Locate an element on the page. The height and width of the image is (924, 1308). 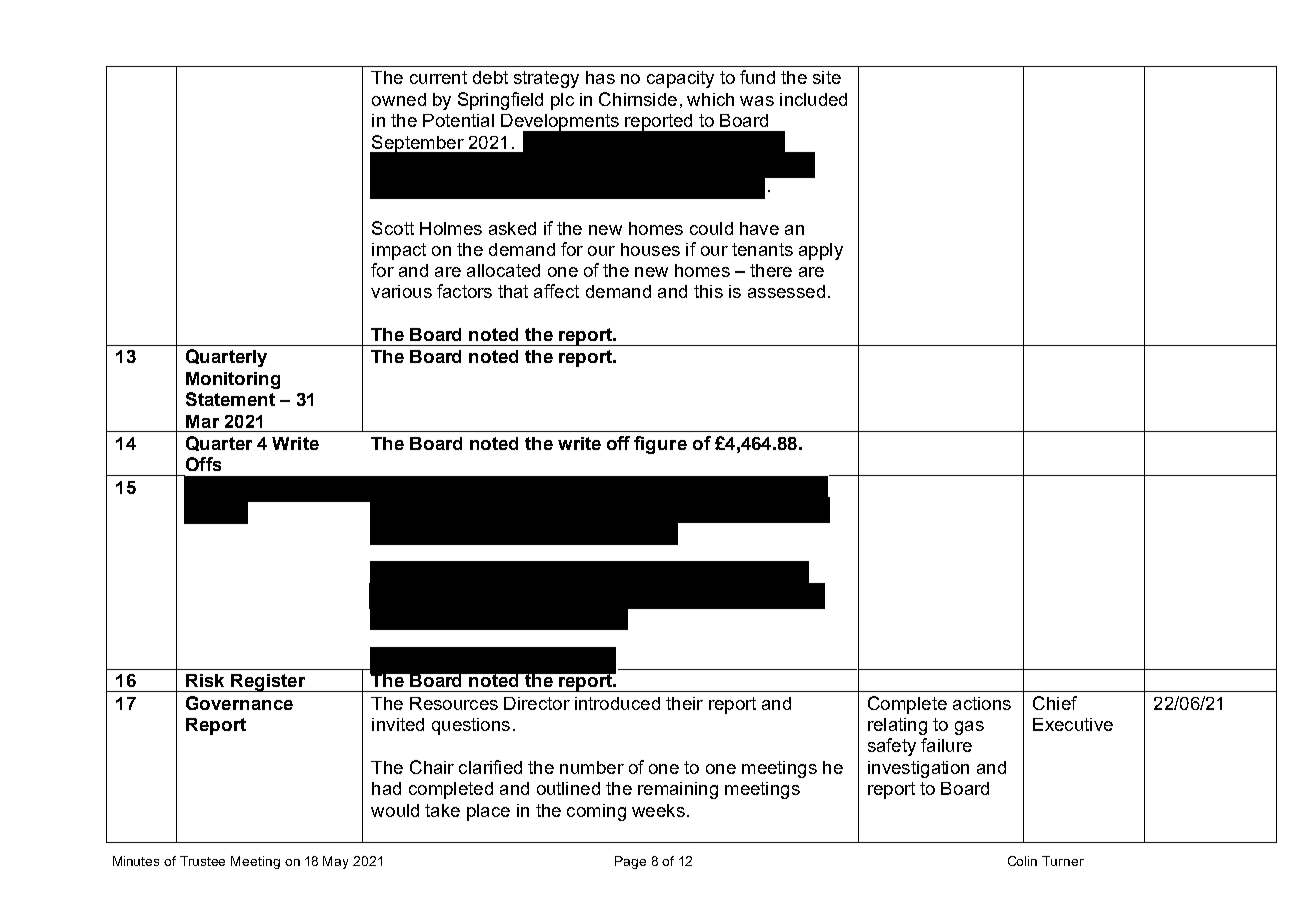
site is located at coordinates (827, 77).
